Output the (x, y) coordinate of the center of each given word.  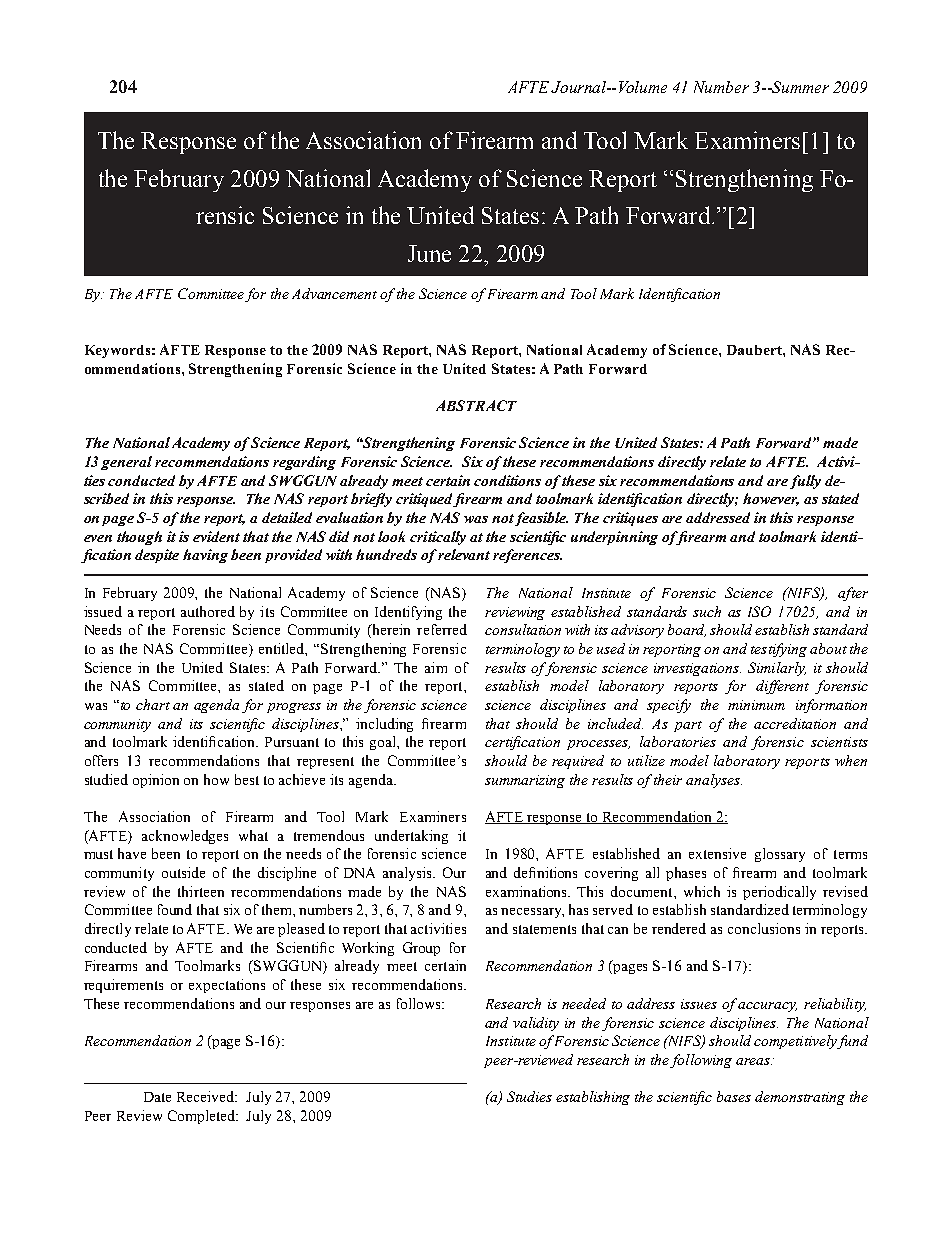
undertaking (411, 837)
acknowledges (185, 837)
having (205, 556)
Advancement (334, 293)
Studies (529, 1096)
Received (207, 1096)
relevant (464, 554)
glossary (780, 855)
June (429, 253)
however (771, 499)
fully (805, 482)
